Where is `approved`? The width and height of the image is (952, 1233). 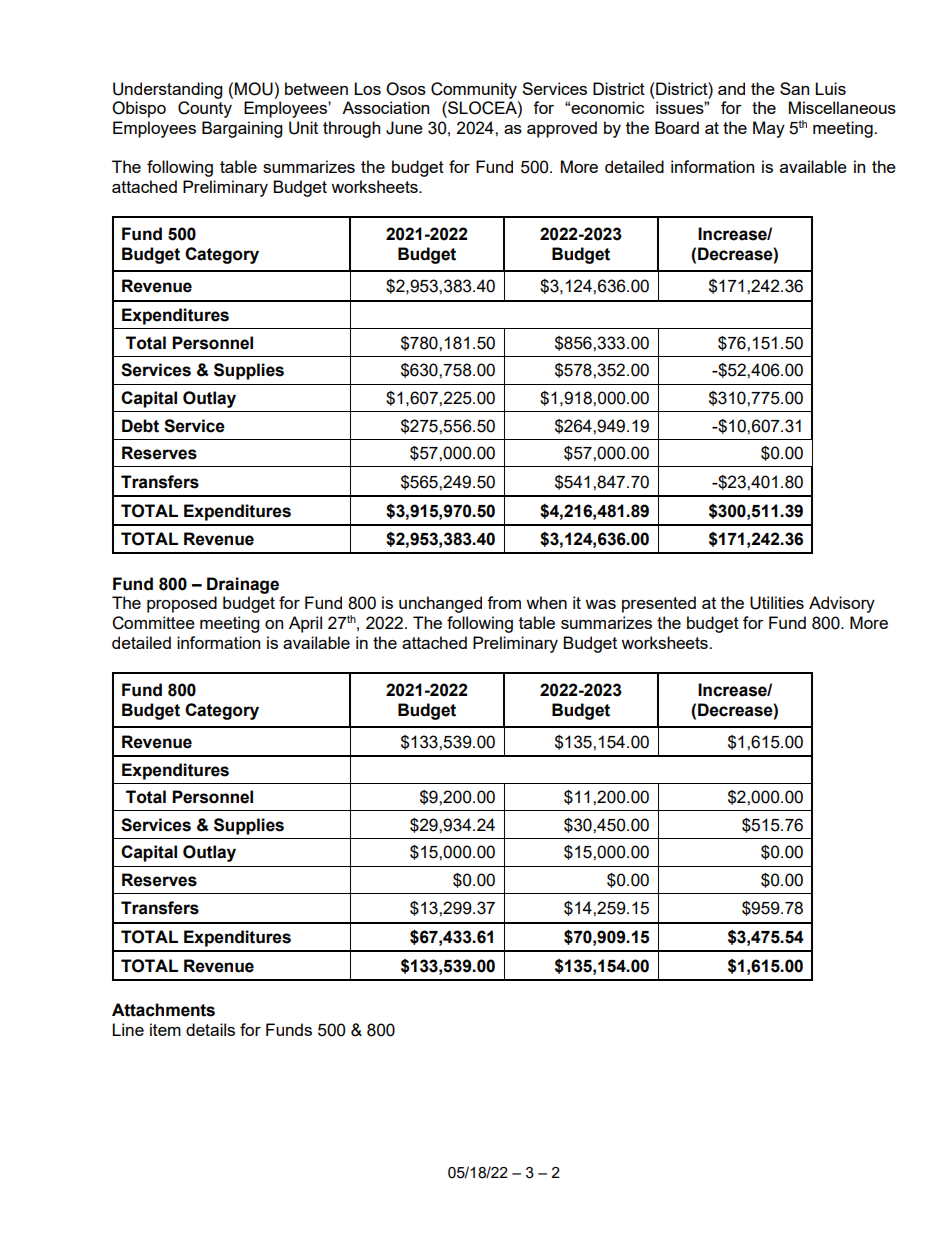
approved is located at coordinates (562, 129).
